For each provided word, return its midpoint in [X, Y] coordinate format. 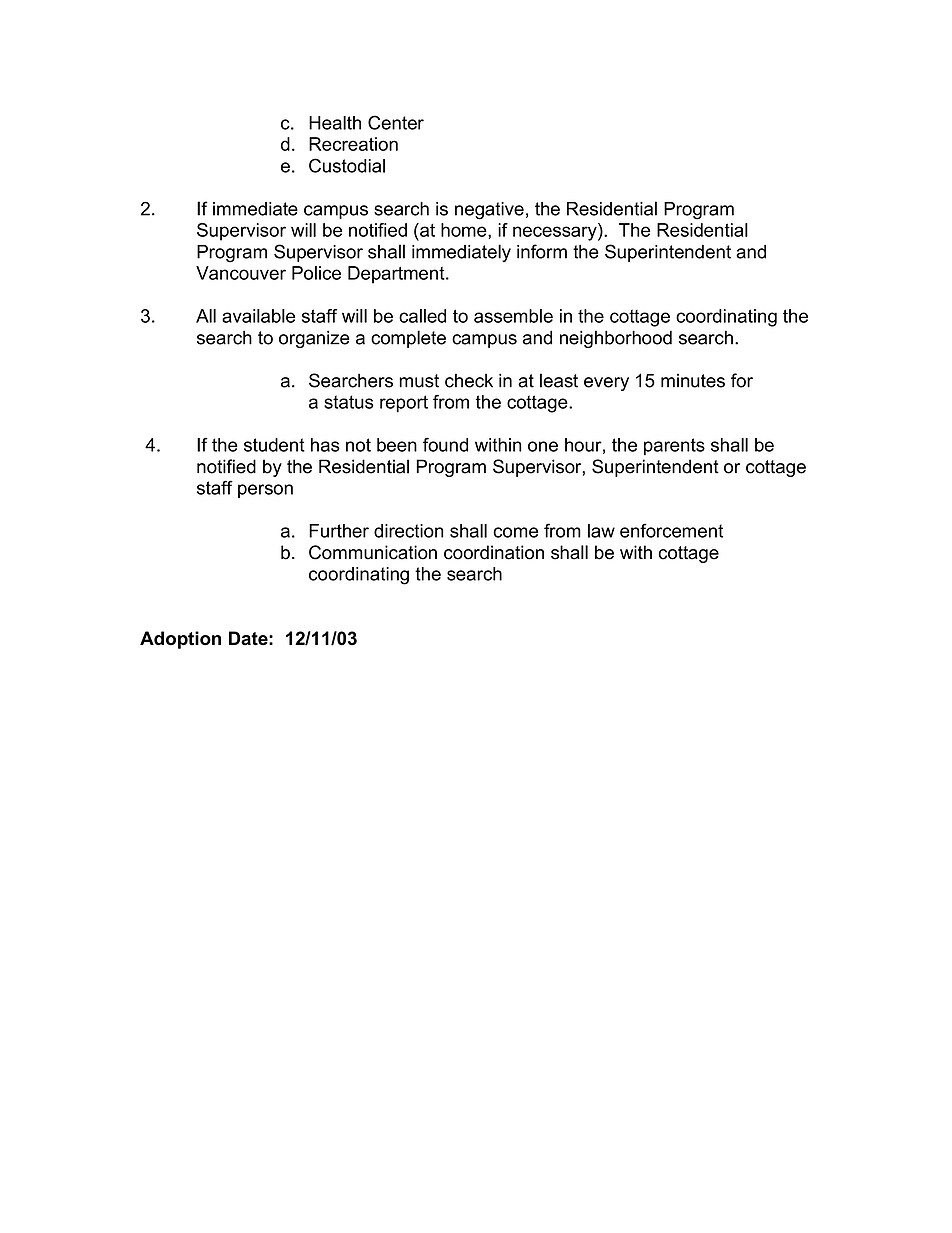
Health [335, 123]
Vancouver [241, 273]
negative [489, 211]
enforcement [671, 530]
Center [396, 122]
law [601, 531]
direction [408, 531]
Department [397, 275]
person [265, 491]
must [419, 381]
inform [542, 251]
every [606, 384]
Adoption [180, 640]
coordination [494, 552]
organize [314, 339]
